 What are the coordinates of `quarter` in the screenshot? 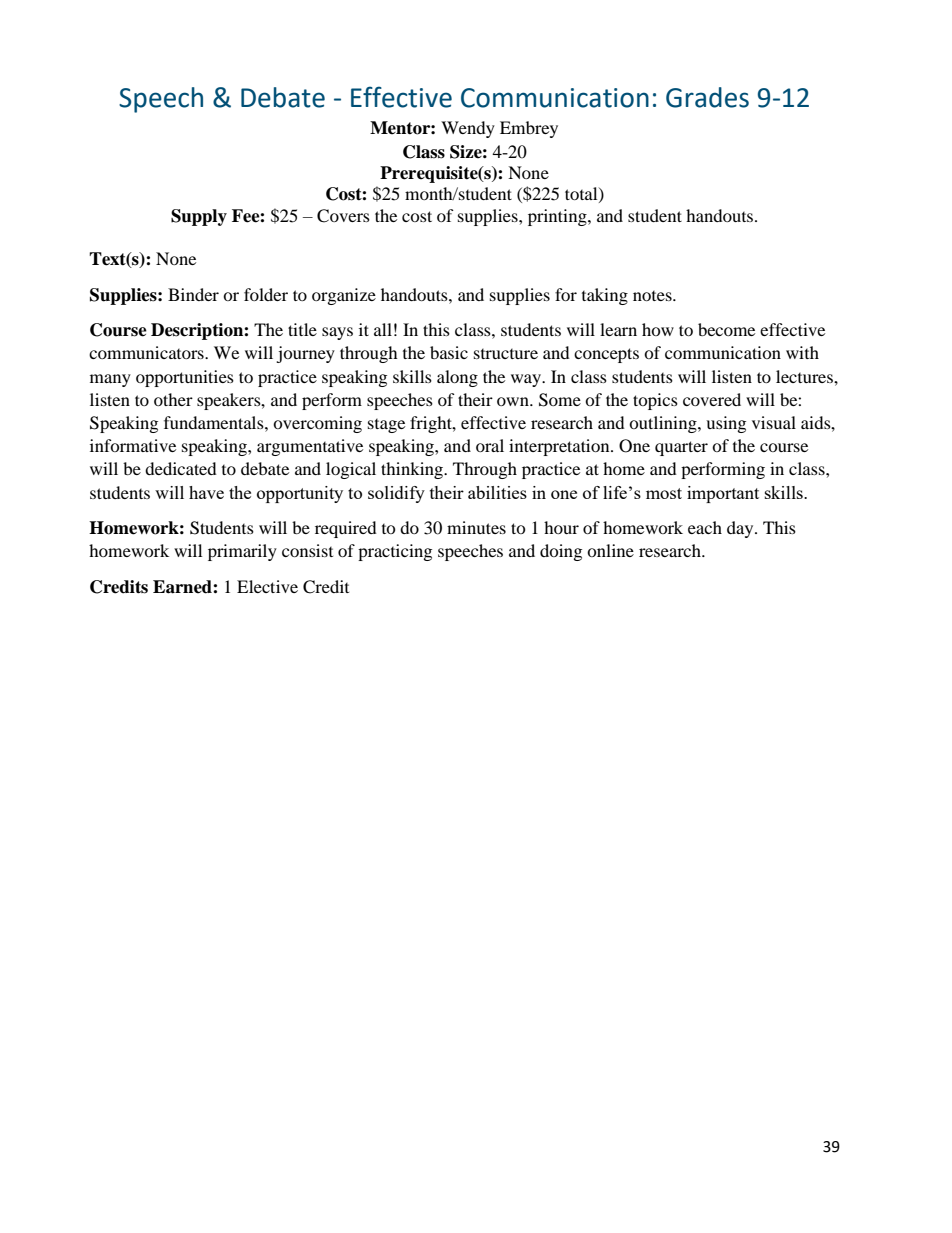 It's located at (681, 448).
